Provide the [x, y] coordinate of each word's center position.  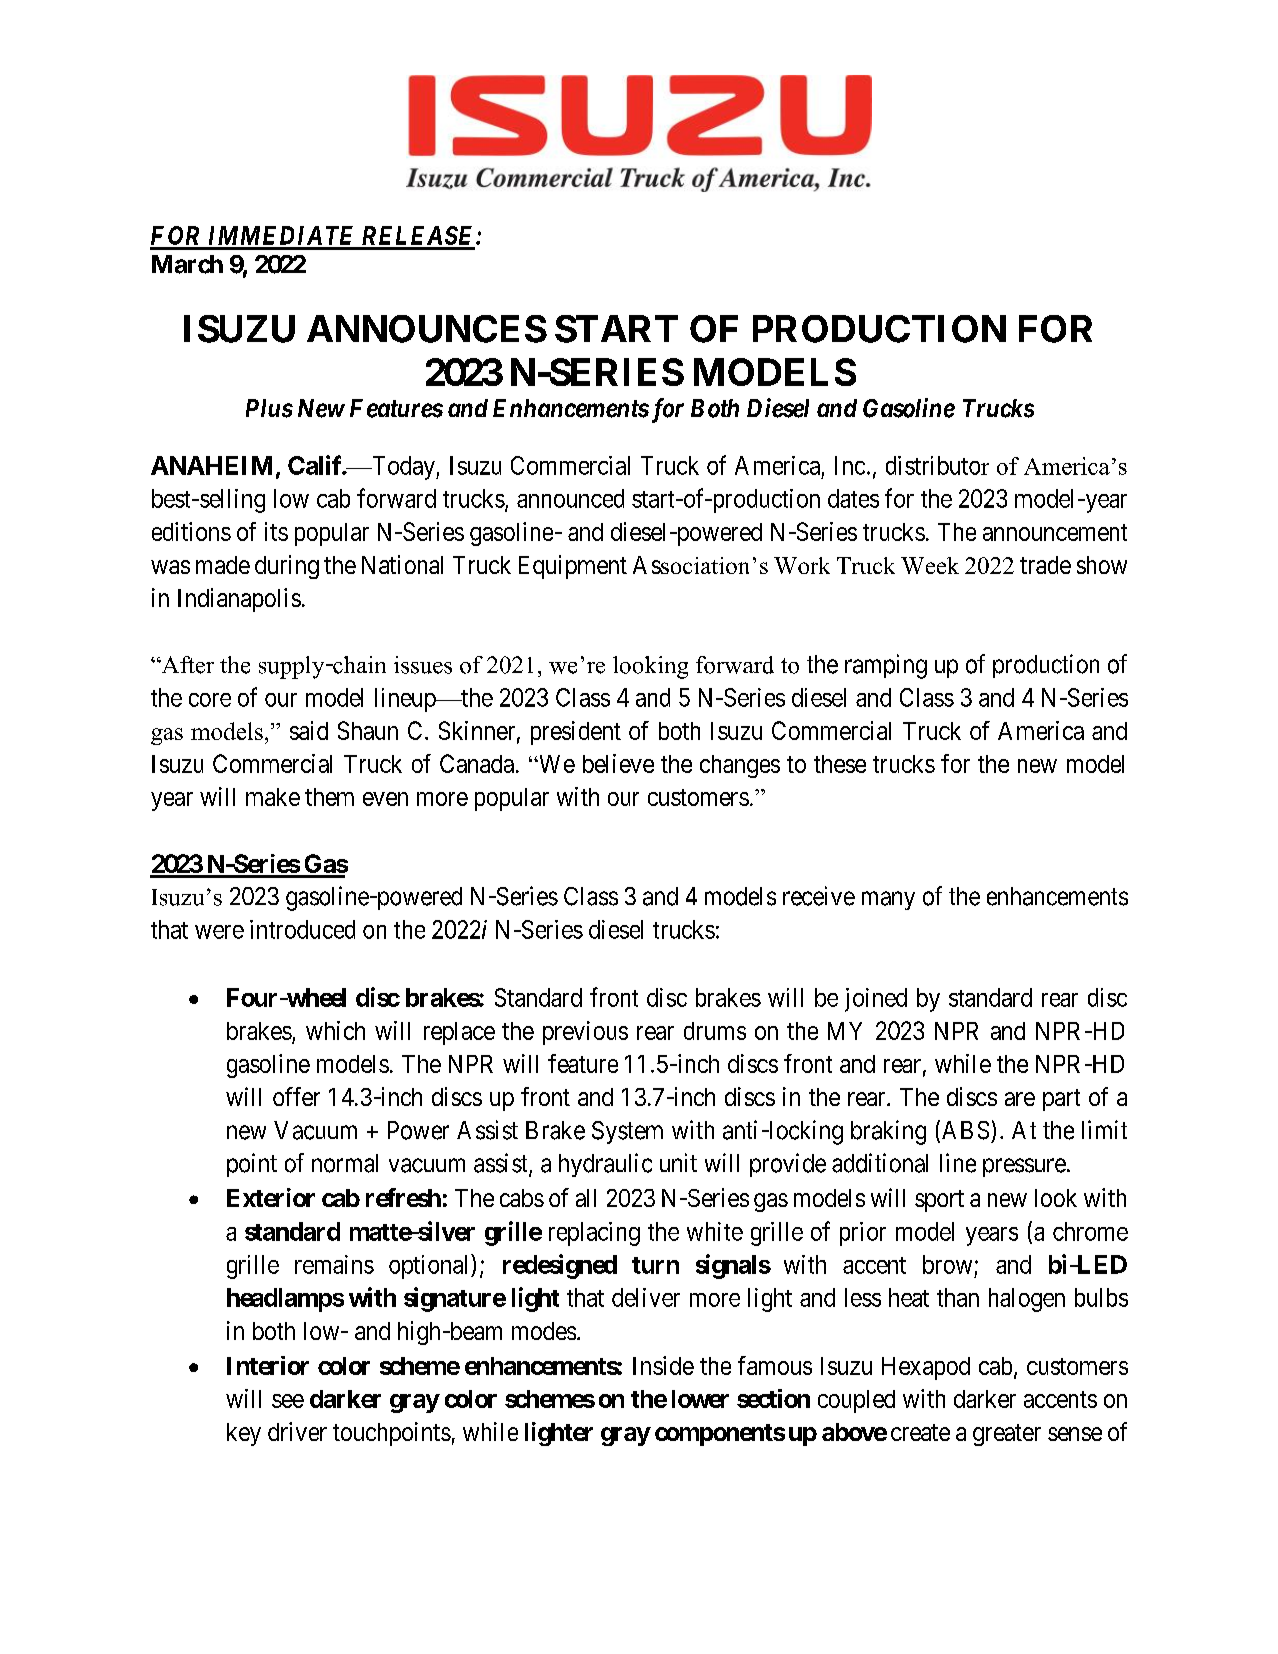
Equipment [573, 567]
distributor [937, 465]
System [627, 1132]
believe [618, 763]
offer [296, 1096]
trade [1045, 565]
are [1020, 1099]
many [888, 900]
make [273, 797]
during [287, 567]
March [187, 264]
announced [570, 498]
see [288, 1401]
